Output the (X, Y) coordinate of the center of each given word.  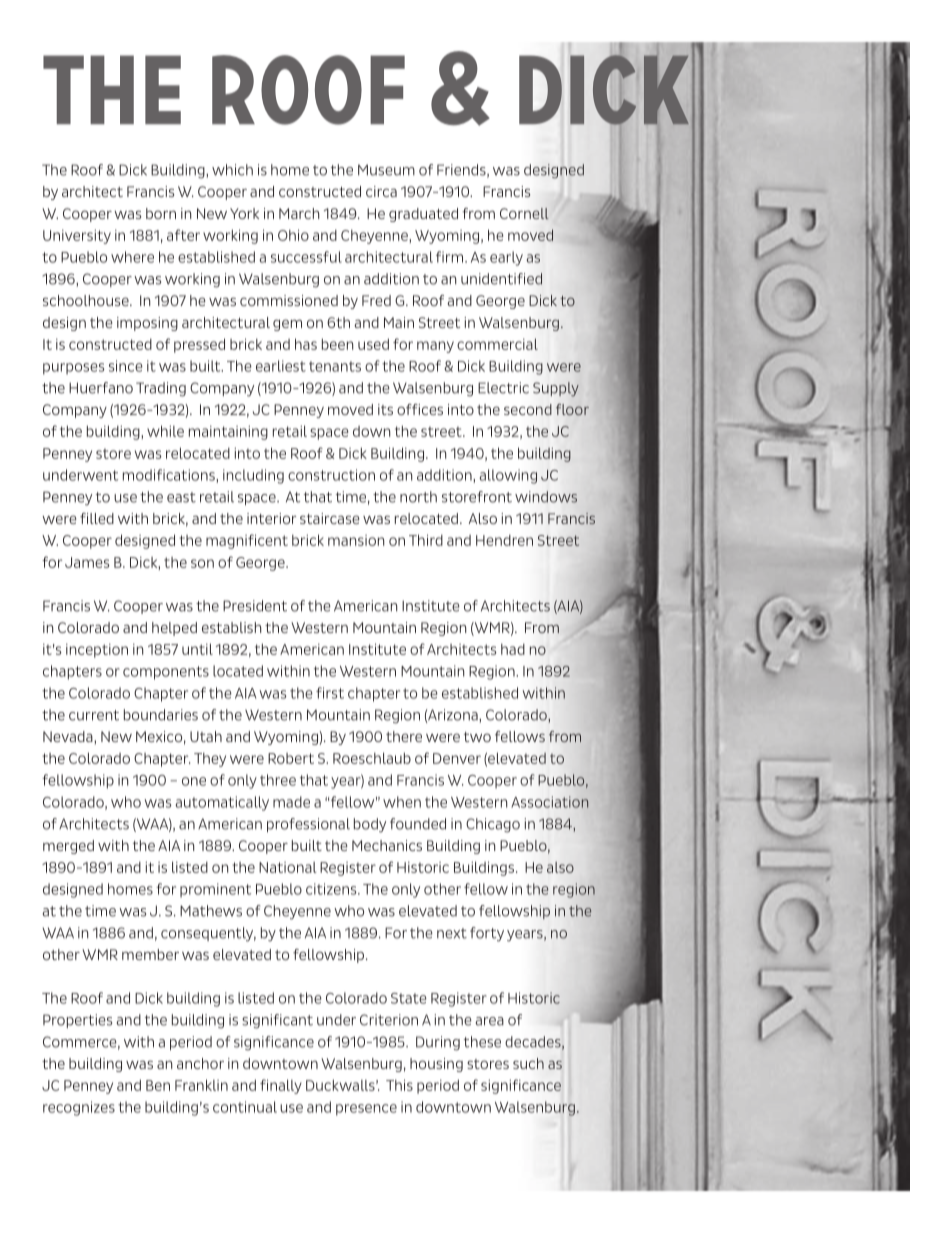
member (150, 954)
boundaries (161, 715)
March (299, 213)
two (477, 737)
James (87, 562)
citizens (332, 889)
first (330, 693)
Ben (158, 1085)
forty (487, 934)
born (161, 213)
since (126, 366)
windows (546, 497)
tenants (335, 366)
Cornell (524, 213)
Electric (503, 388)
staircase (329, 518)
